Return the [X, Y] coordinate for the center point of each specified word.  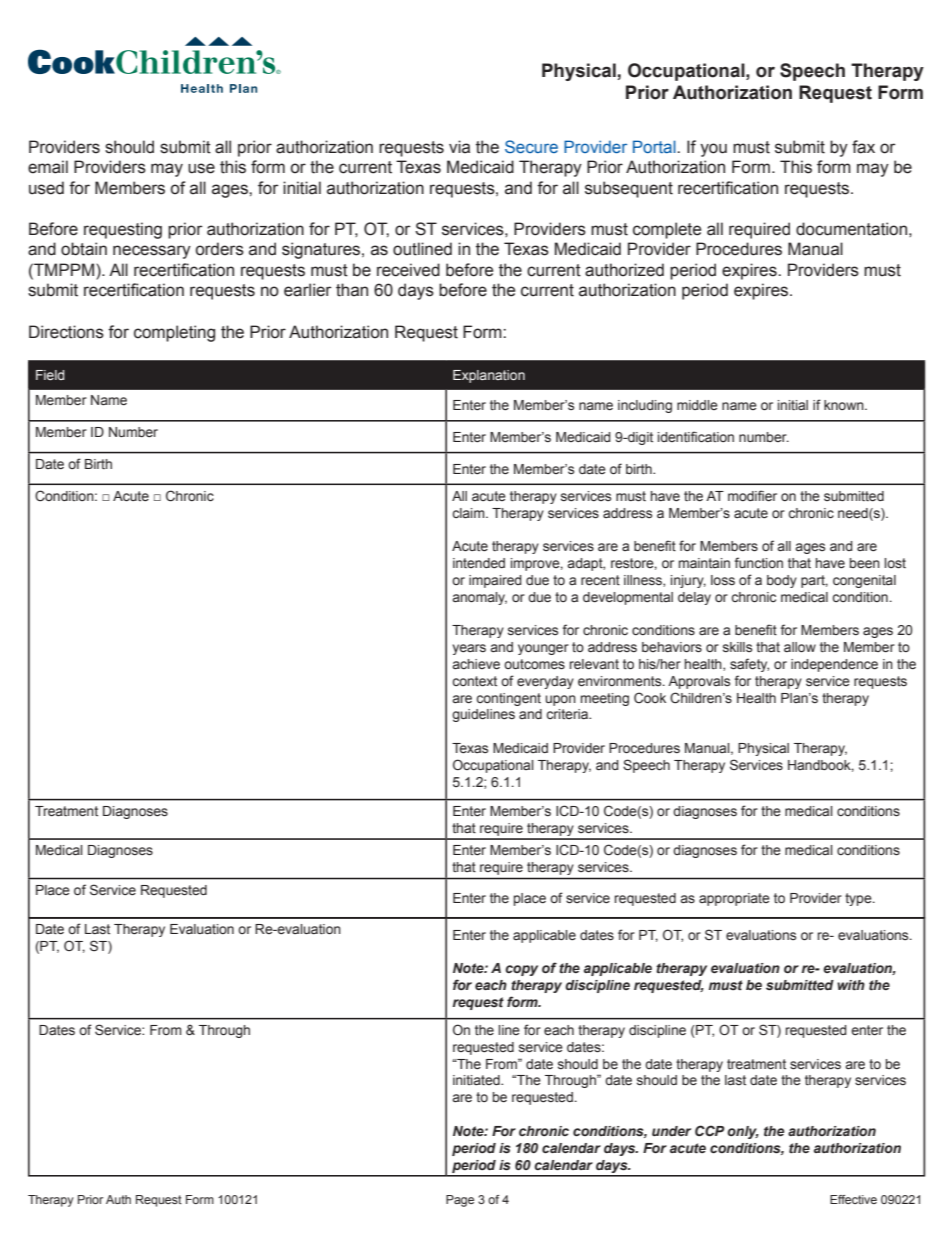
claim [469, 513]
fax [863, 147]
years [469, 649]
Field [50, 375]
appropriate [734, 899]
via [459, 147]
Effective [853, 1199]
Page [460, 1201]
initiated [477, 1080]
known [845, 405]
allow [800, 647]
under [671, 1131]
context [474, 681]
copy [521, 970]
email [48, 167]
